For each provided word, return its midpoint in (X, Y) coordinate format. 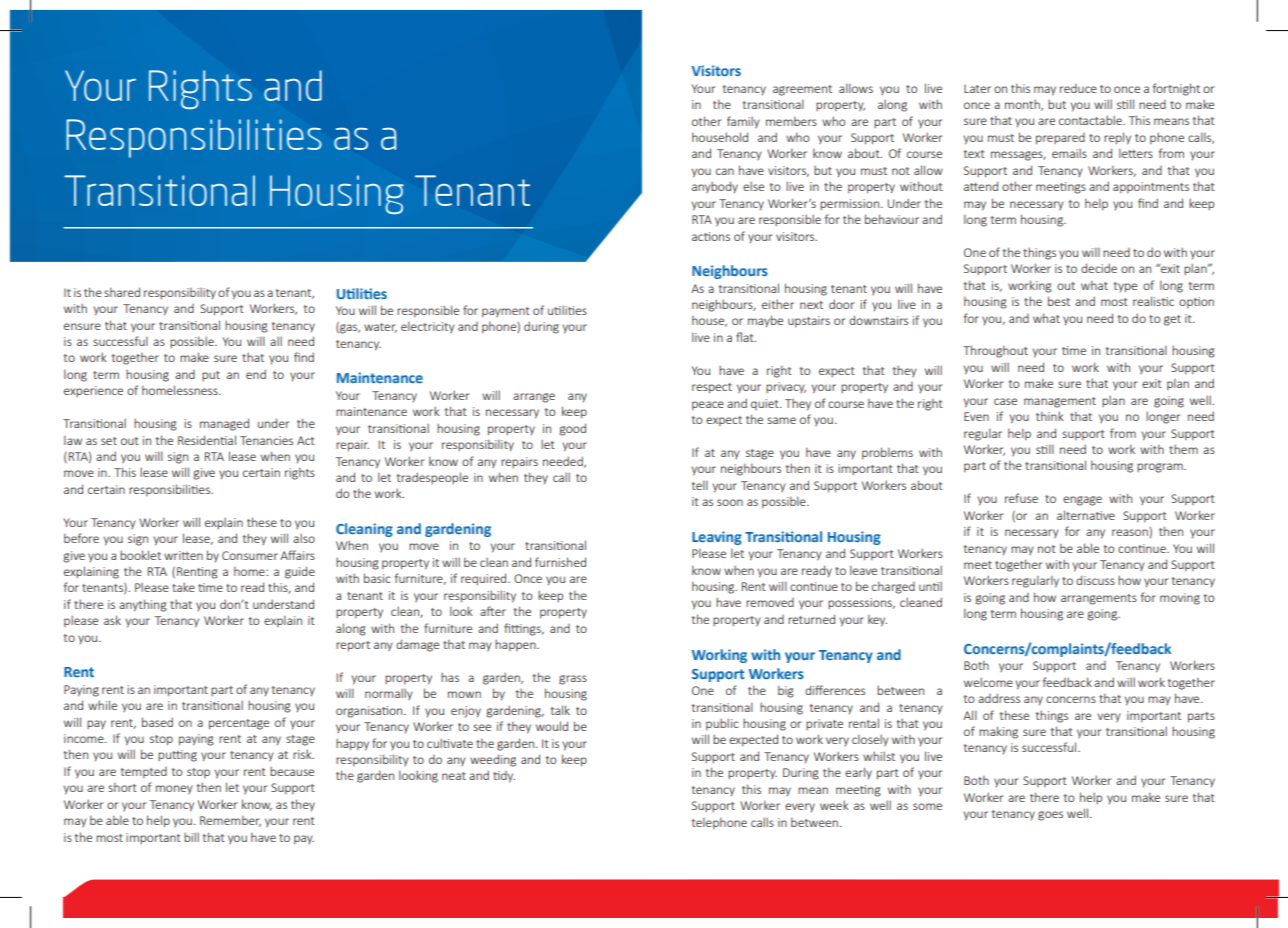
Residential (207, 440)
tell (700, 485)
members (791, 121)
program (1161, 468)
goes (1050, 816)
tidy (504, 777)
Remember (230, 821)
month (1023, 105)
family (743, 122)
